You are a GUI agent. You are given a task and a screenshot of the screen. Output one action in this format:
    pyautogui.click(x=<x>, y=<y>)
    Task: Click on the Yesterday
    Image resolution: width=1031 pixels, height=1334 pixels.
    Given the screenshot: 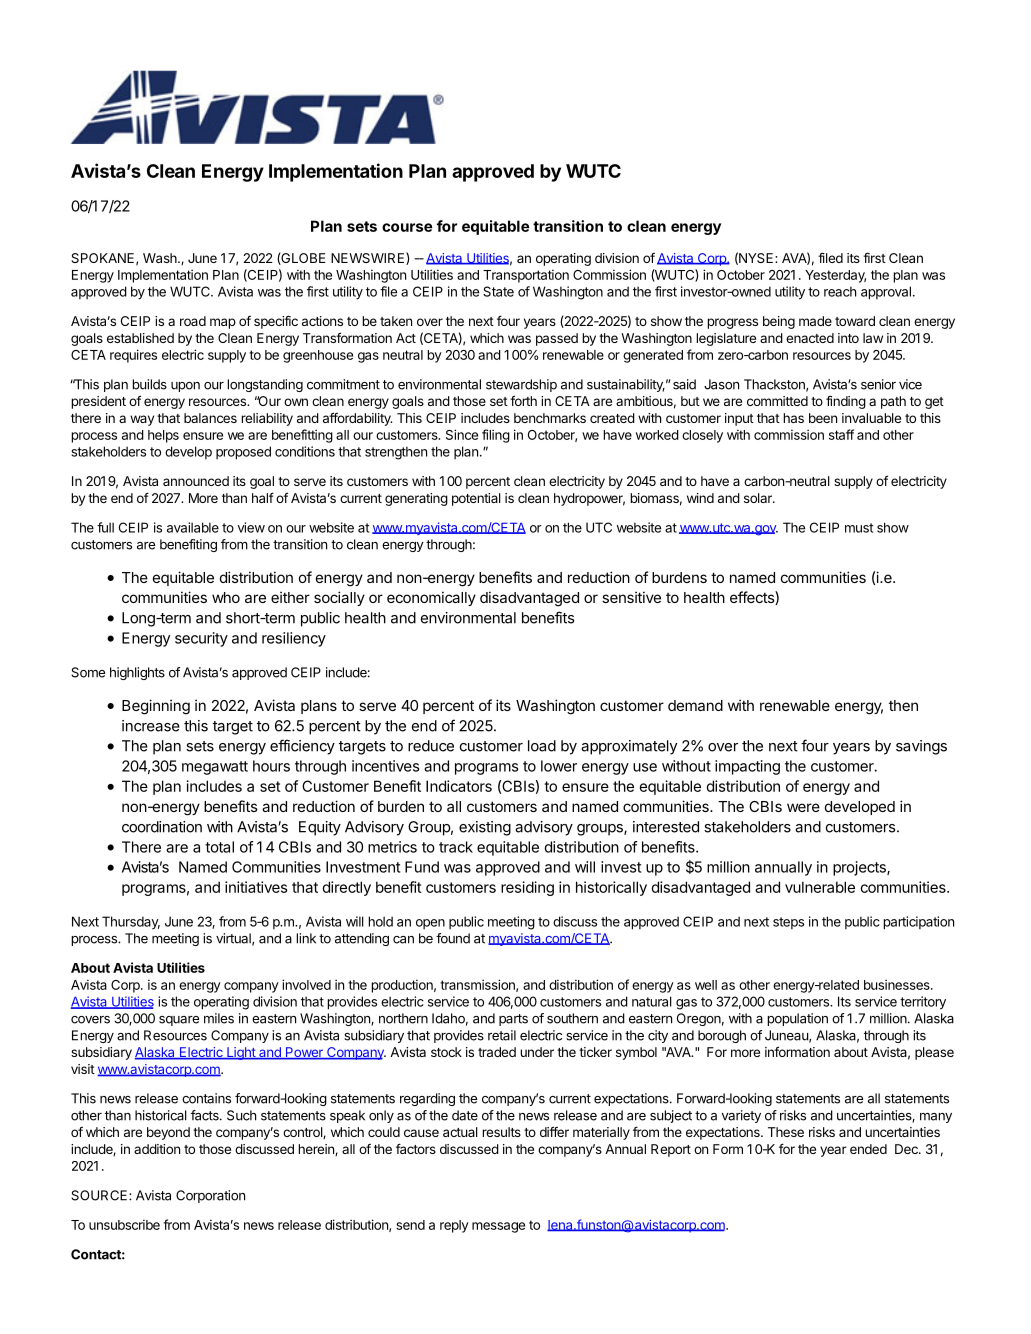 What is the action you would take?
    pyautogui.click(x=835, y=276)
